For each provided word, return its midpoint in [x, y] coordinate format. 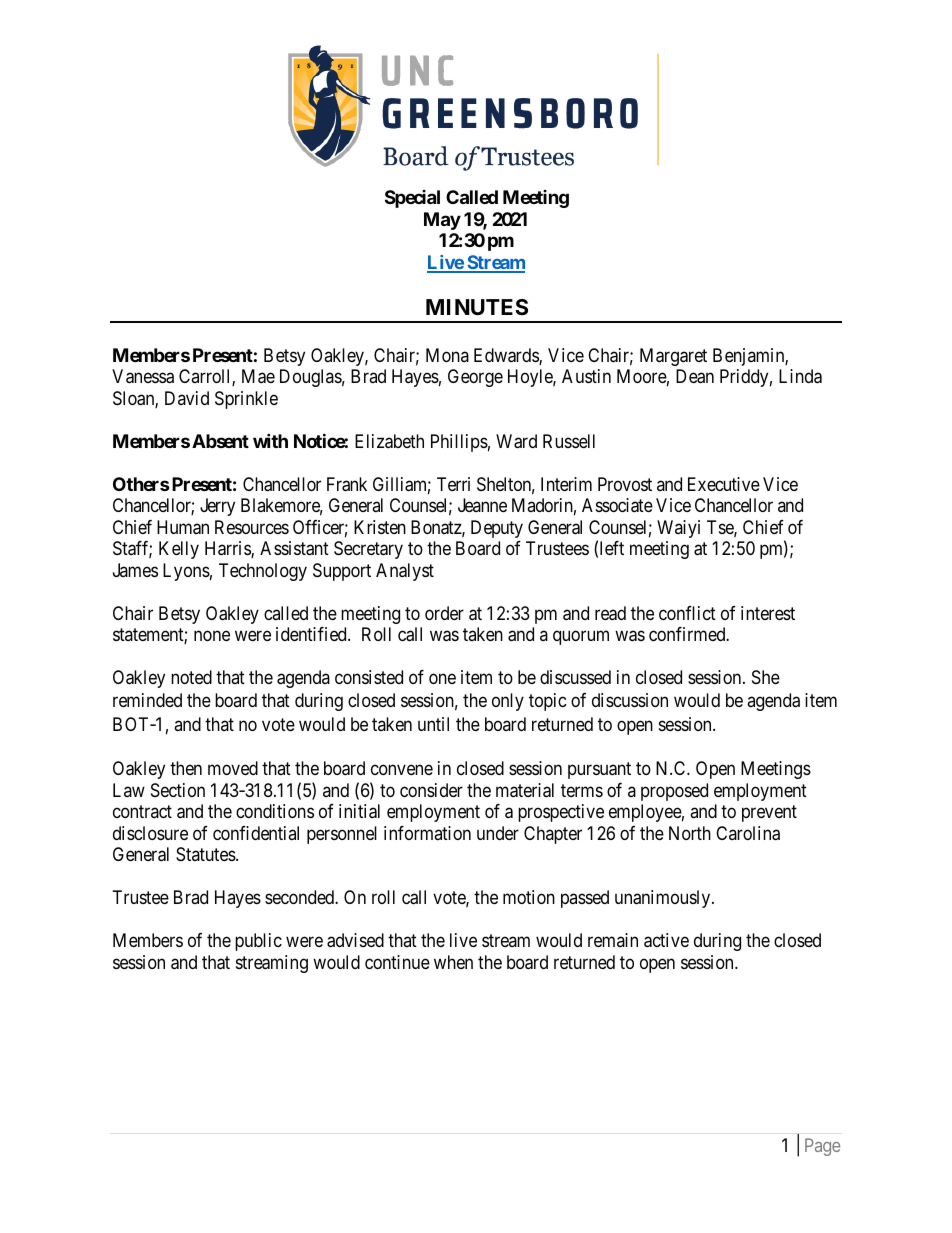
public [258, 942]
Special [412, 199]
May [442, 221]
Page [822, 1147]
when [453, 962]
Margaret [673, 357]
